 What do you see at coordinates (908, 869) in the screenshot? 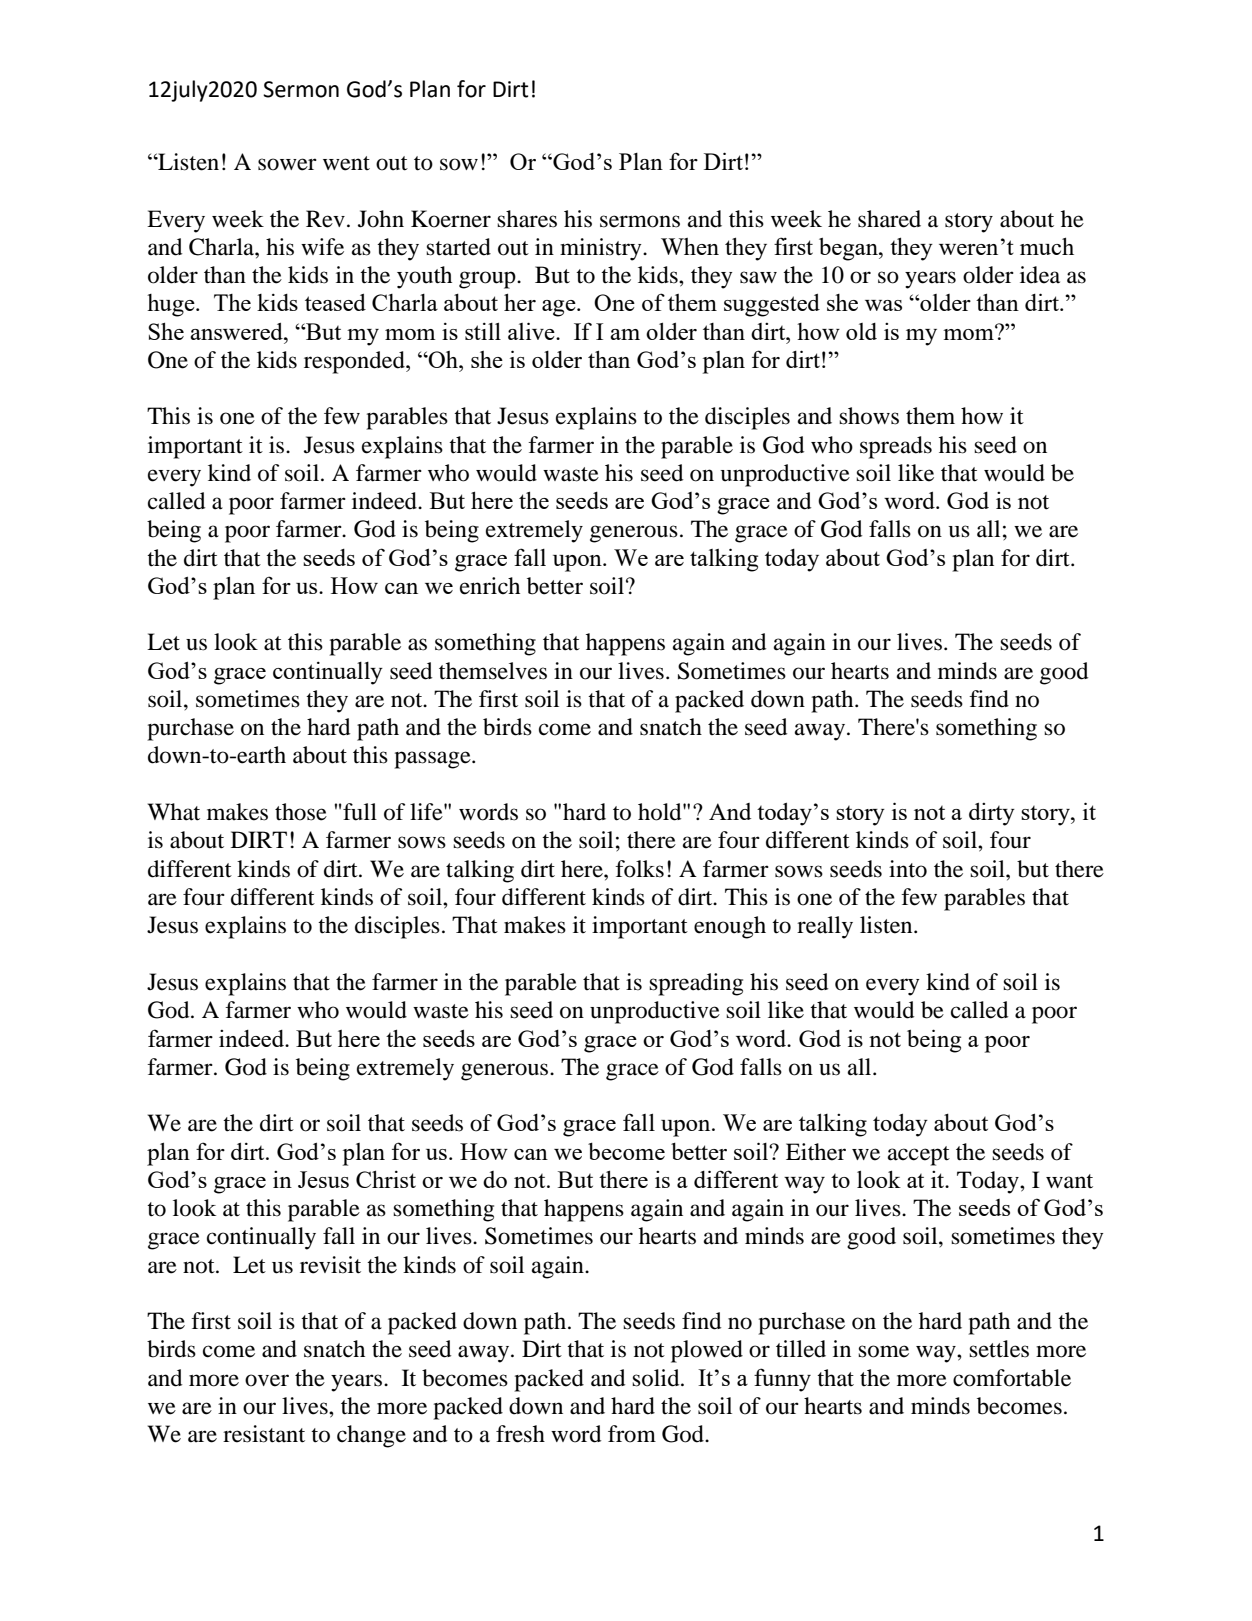
I see `into` at bounding box center [908, 869].
